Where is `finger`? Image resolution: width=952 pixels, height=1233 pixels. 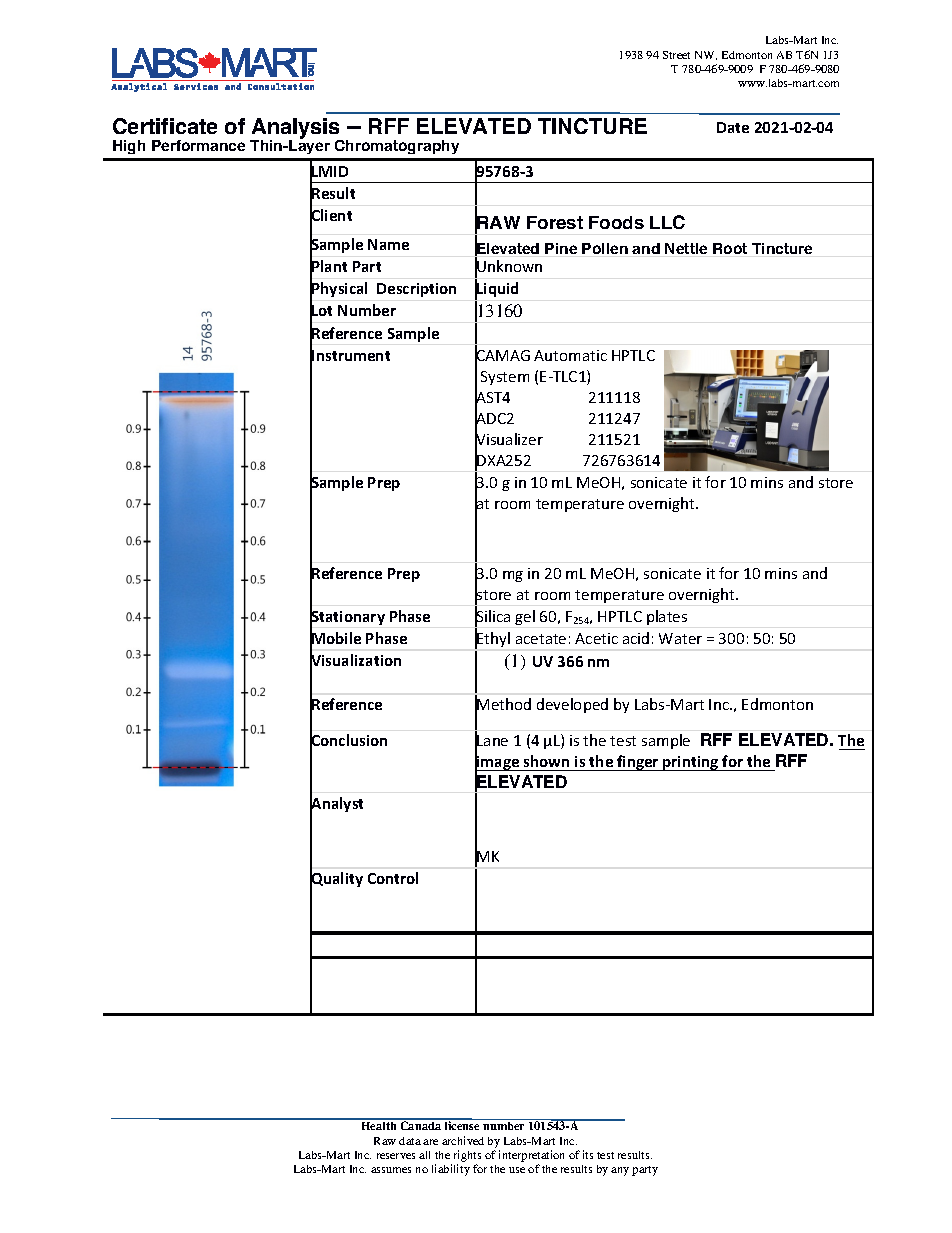 finger is located at coordinates (638, 763).
